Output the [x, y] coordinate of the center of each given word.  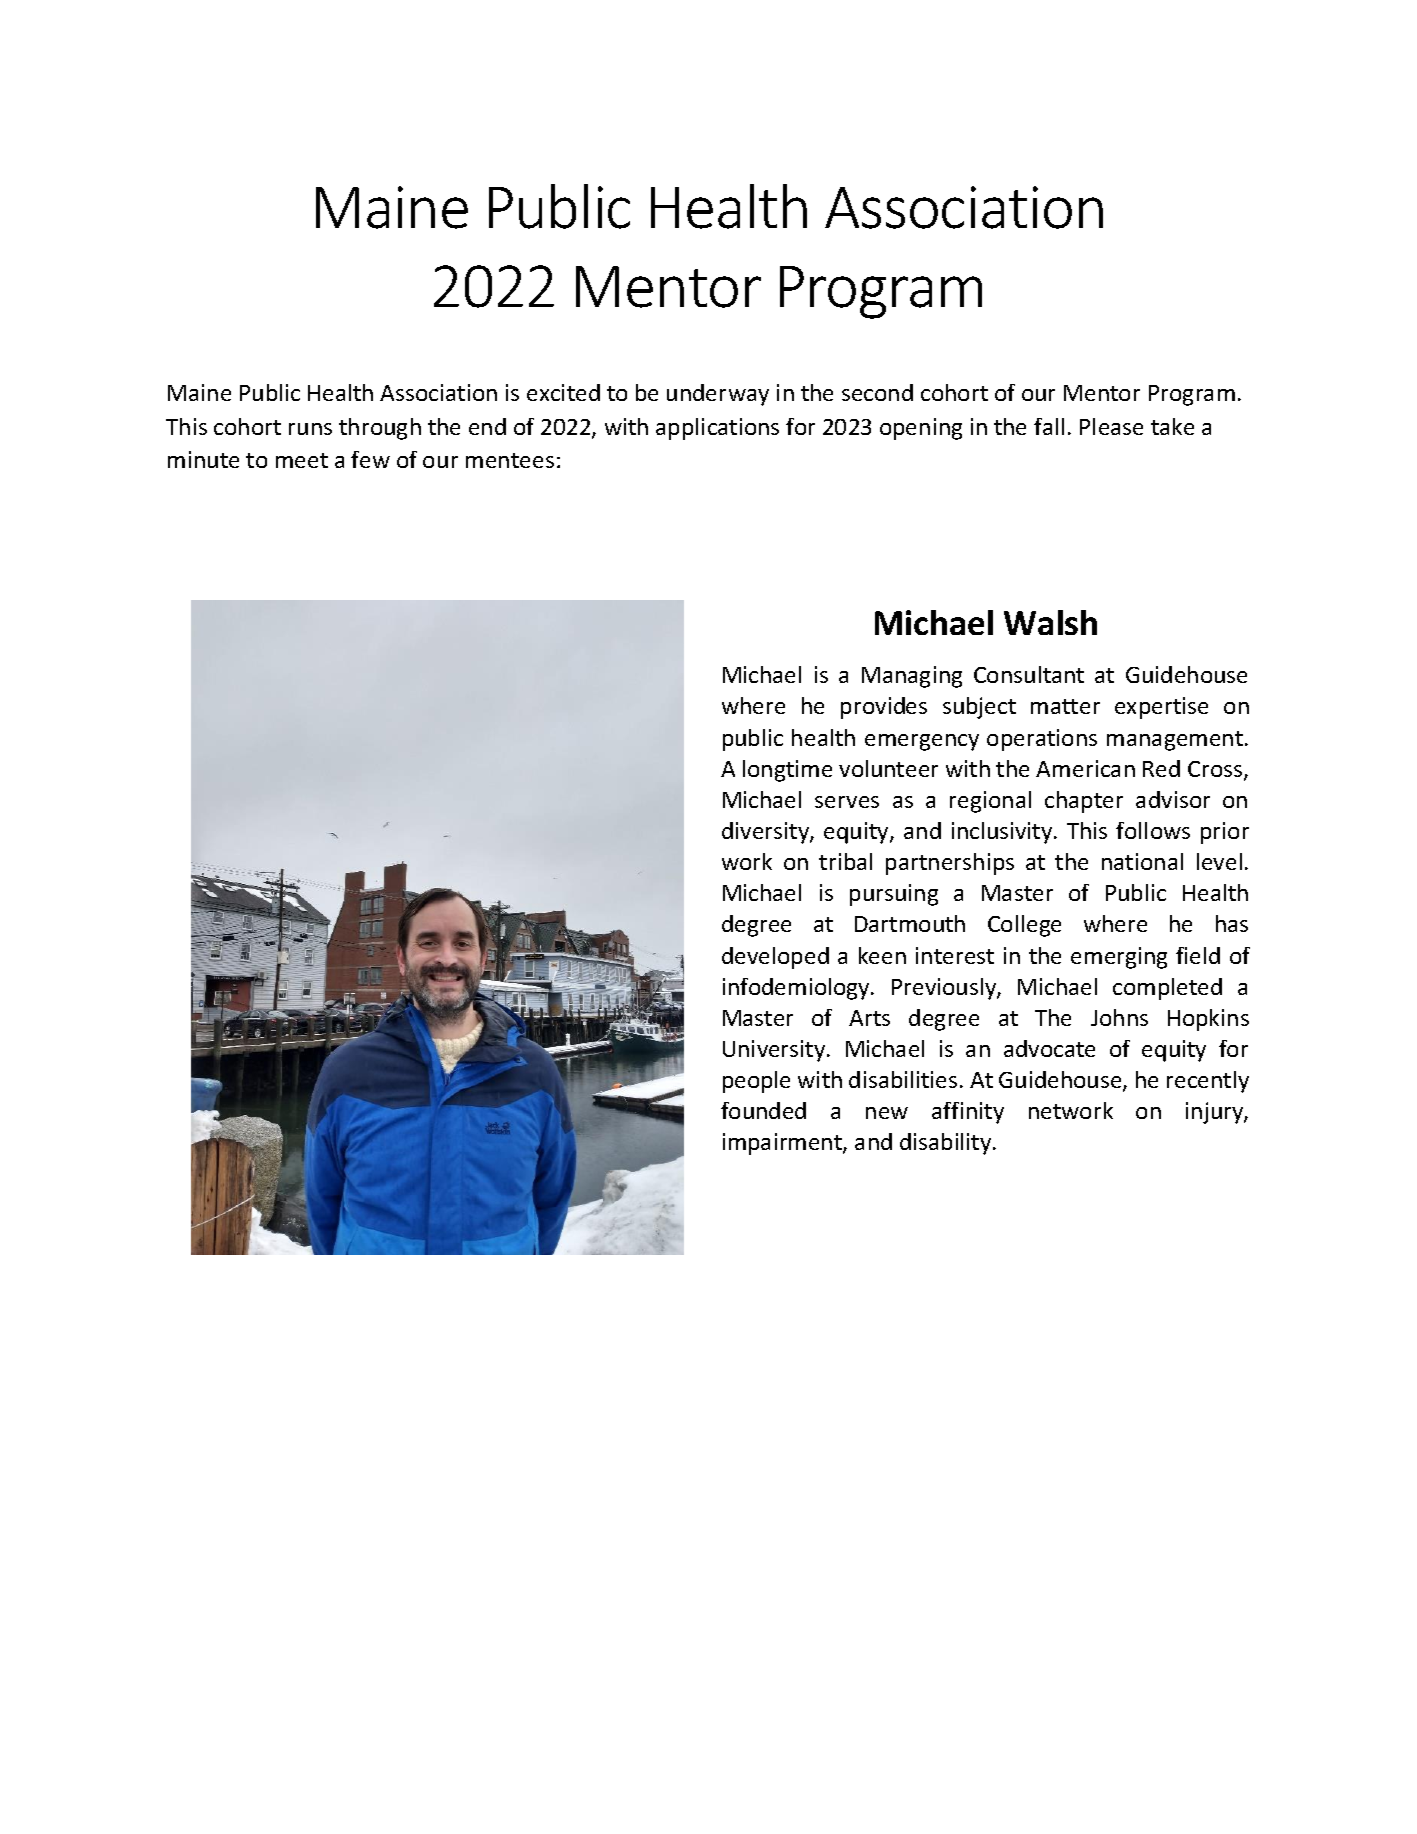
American [1085, 768]
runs [310, 429]
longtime [787, 771]
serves [847, 802]
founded [763, 1110]
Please [1111, 426]
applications [717, 429]
